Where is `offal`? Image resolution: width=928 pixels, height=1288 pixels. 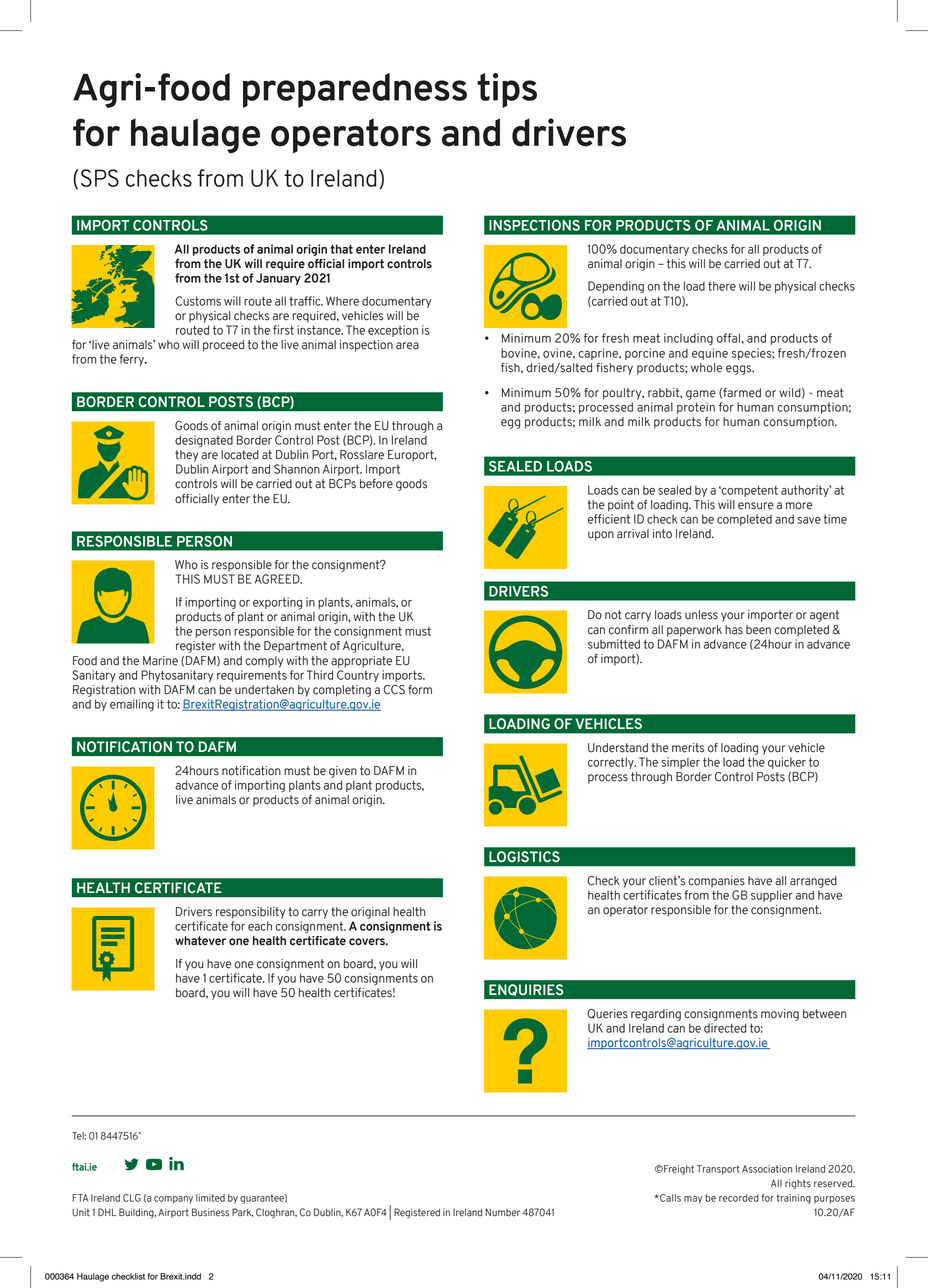
offal is located at coordinates (728, 338).
